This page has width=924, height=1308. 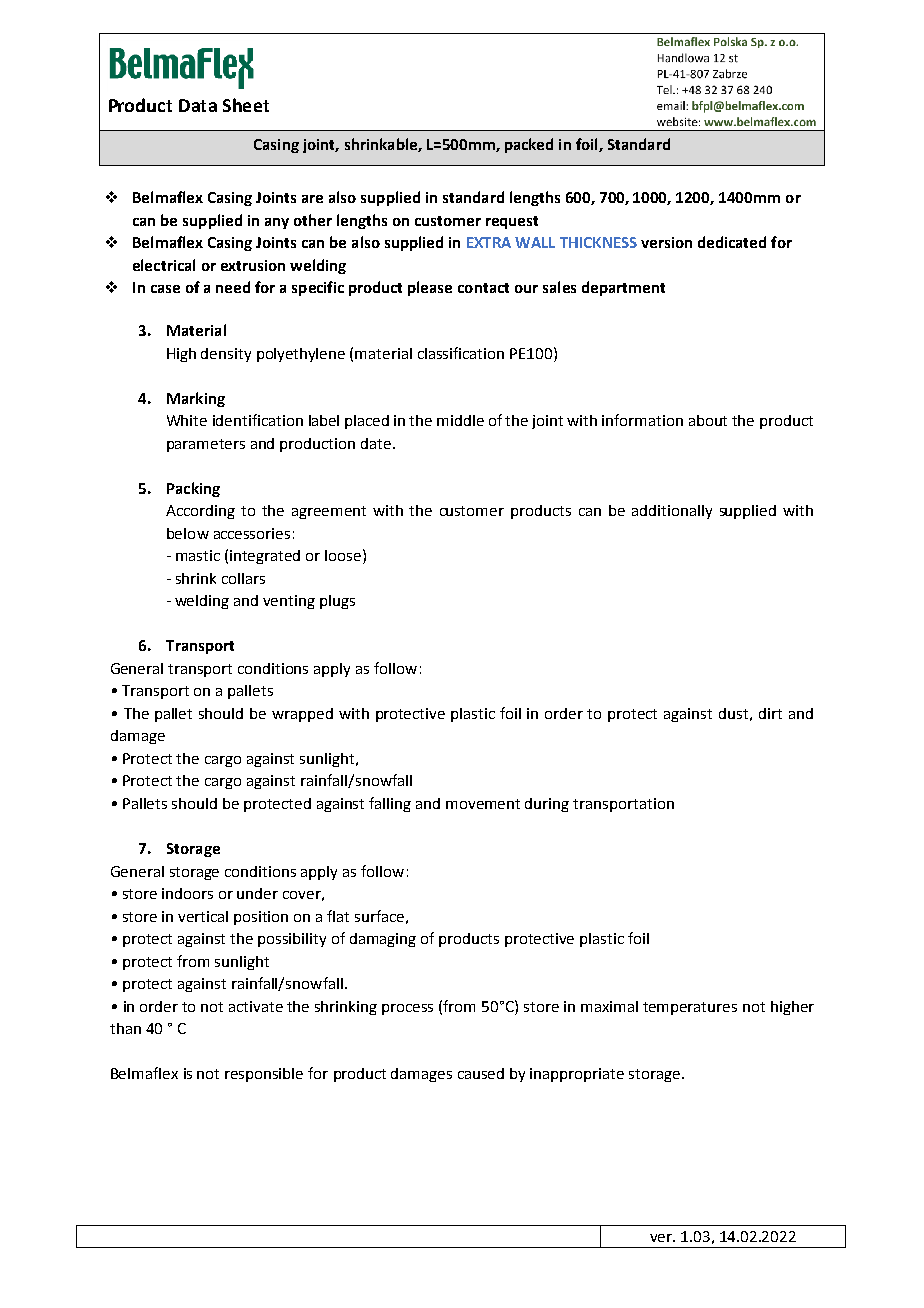 What do you see at coordinates (337, 602) in the page?
I see `plugs` at bounding box center [337, 602].
